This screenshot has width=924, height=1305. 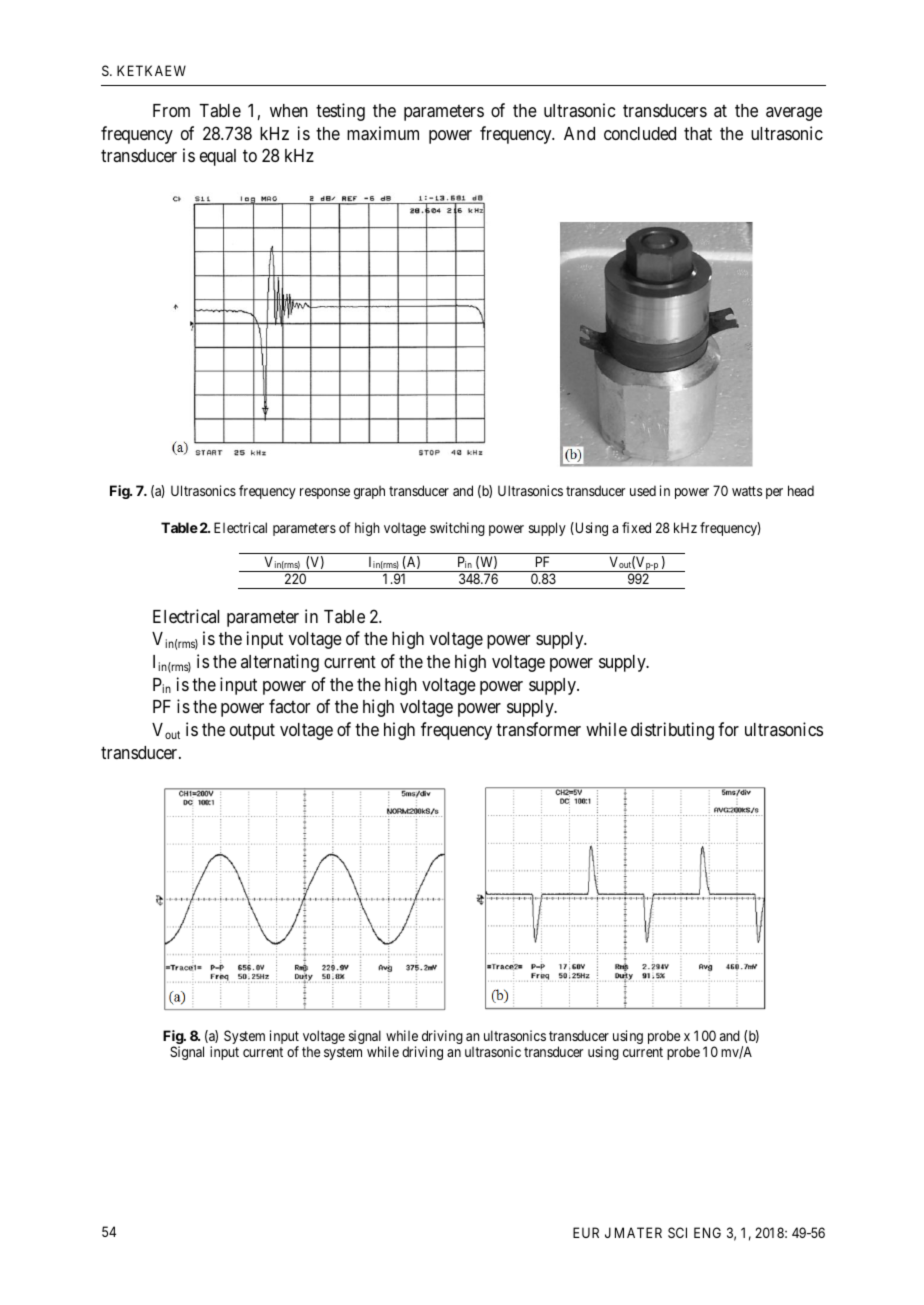 I want to click on MATER, so click(x=638, y=1232).
